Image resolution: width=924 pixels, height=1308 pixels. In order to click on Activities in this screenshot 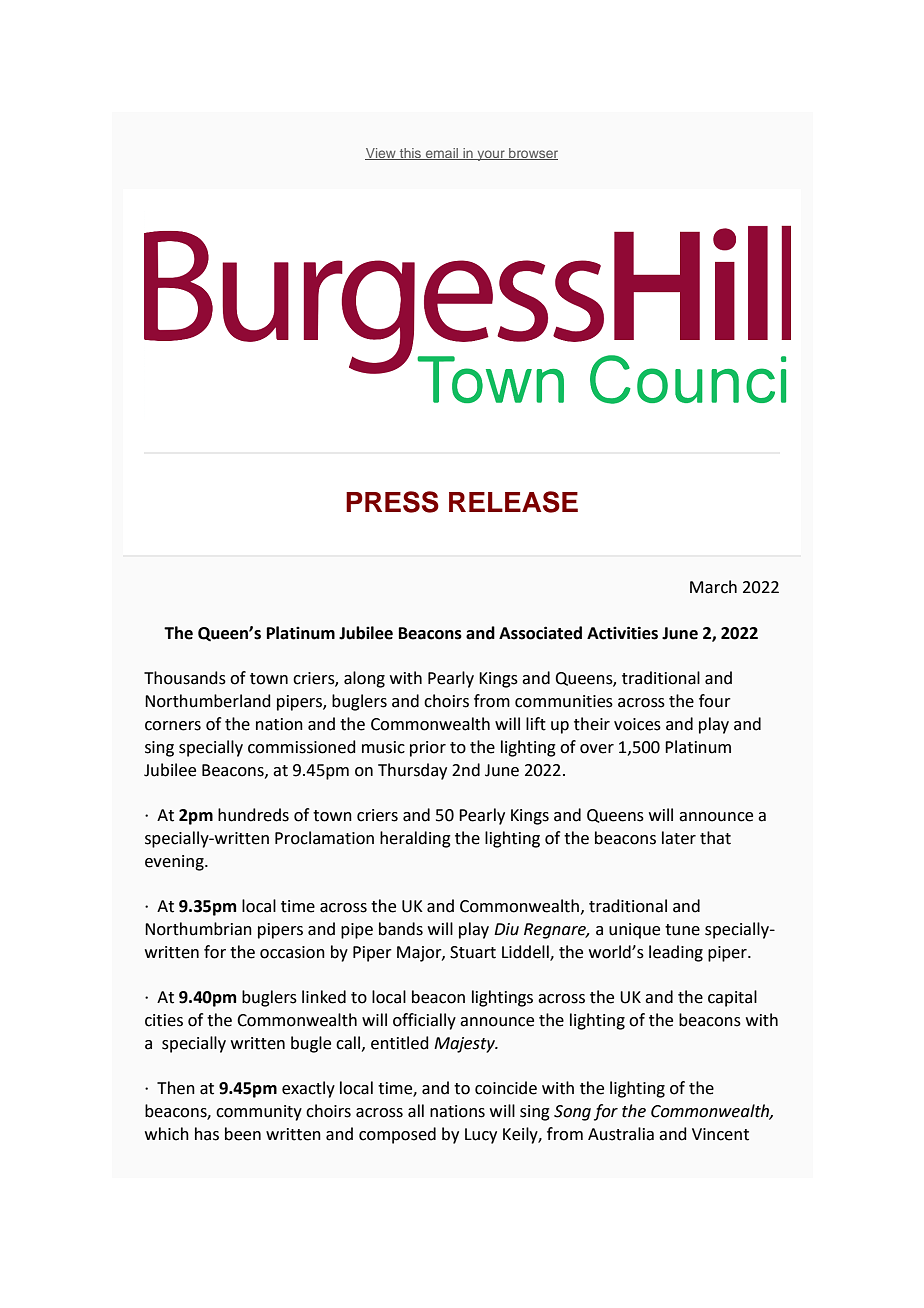, I will do `click(622, 633)`.
